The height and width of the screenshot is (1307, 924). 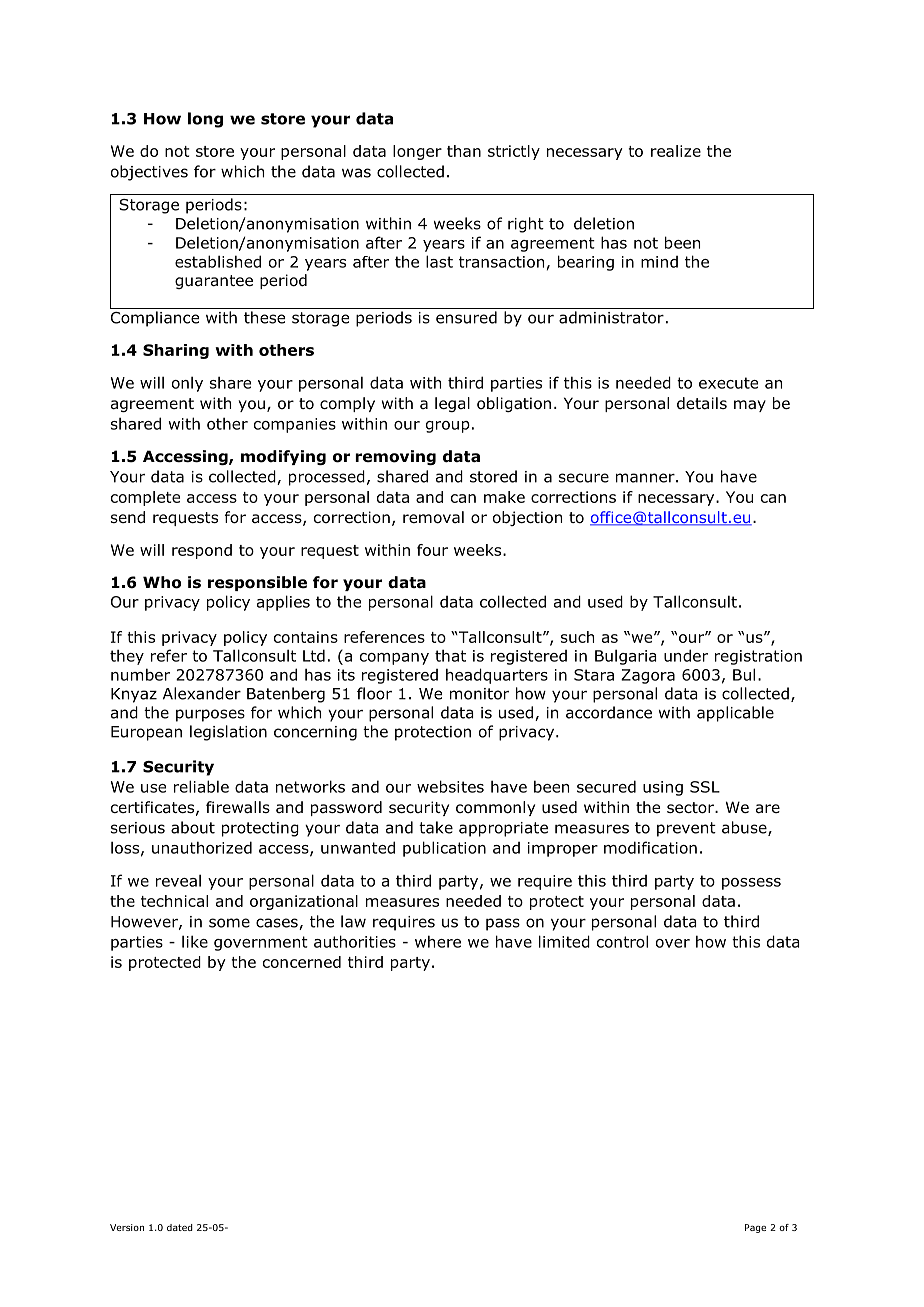 What do you see at coordinates (622, 941) in the screenshot?
I see `control` at bounding box center [622, 941].
